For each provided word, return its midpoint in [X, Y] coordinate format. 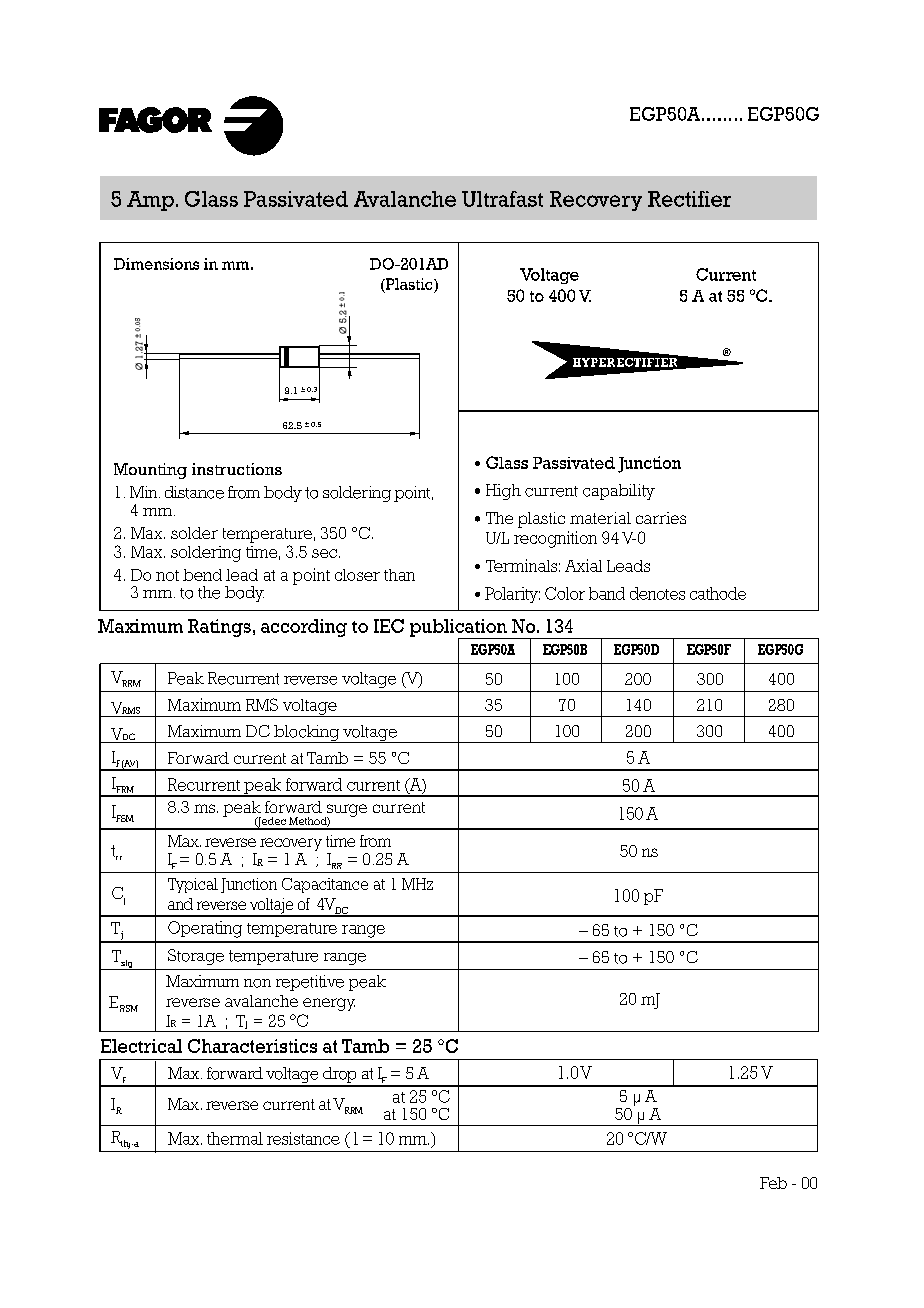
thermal [235, 1138]
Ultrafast [502, 199]
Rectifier [689, 199]
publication [459, 629]
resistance [303, 1138]
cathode [718, 593]
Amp [150, 201]
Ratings [219, 628]
